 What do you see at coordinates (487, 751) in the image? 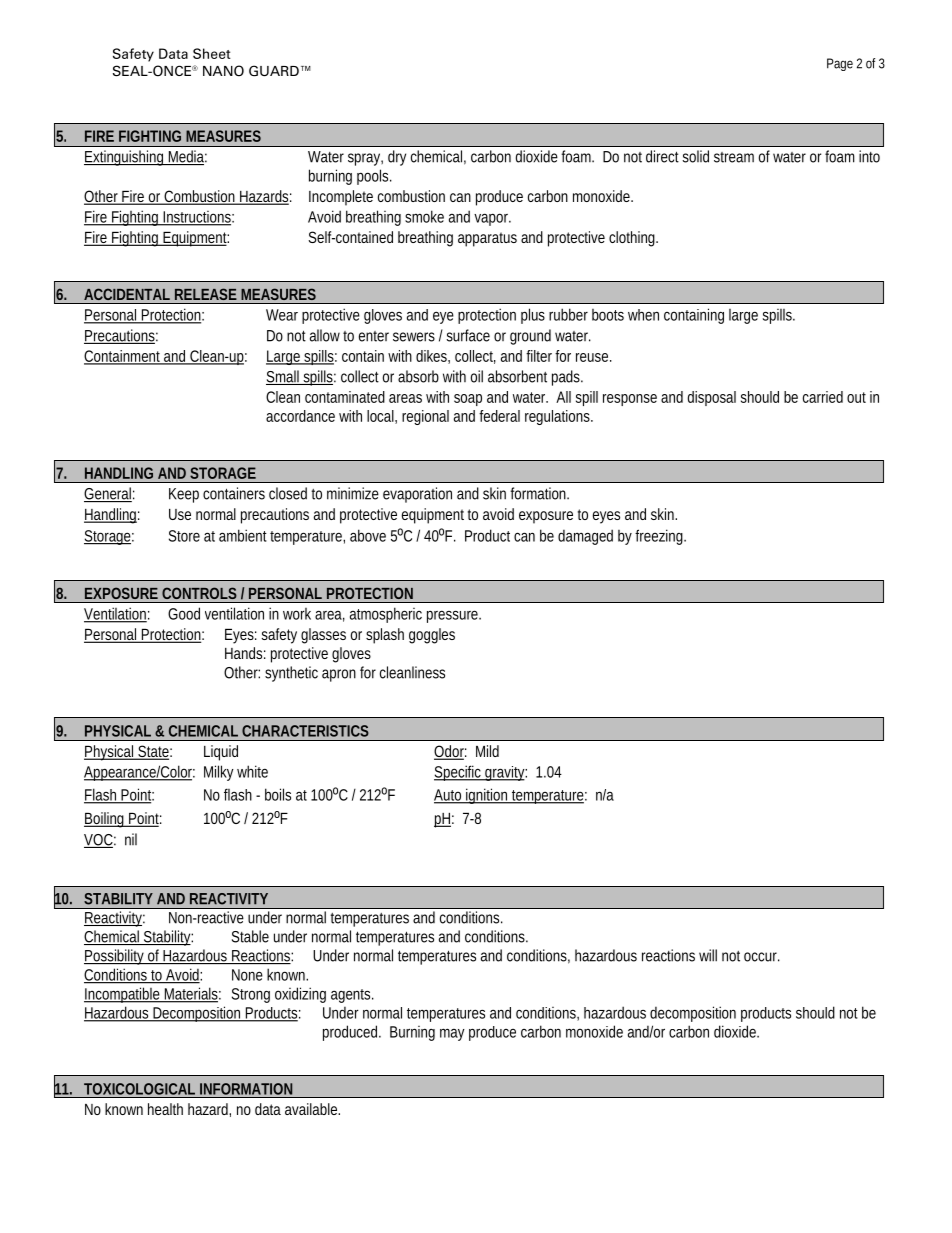
I see `Mild` at bounding box center [487, 751].
